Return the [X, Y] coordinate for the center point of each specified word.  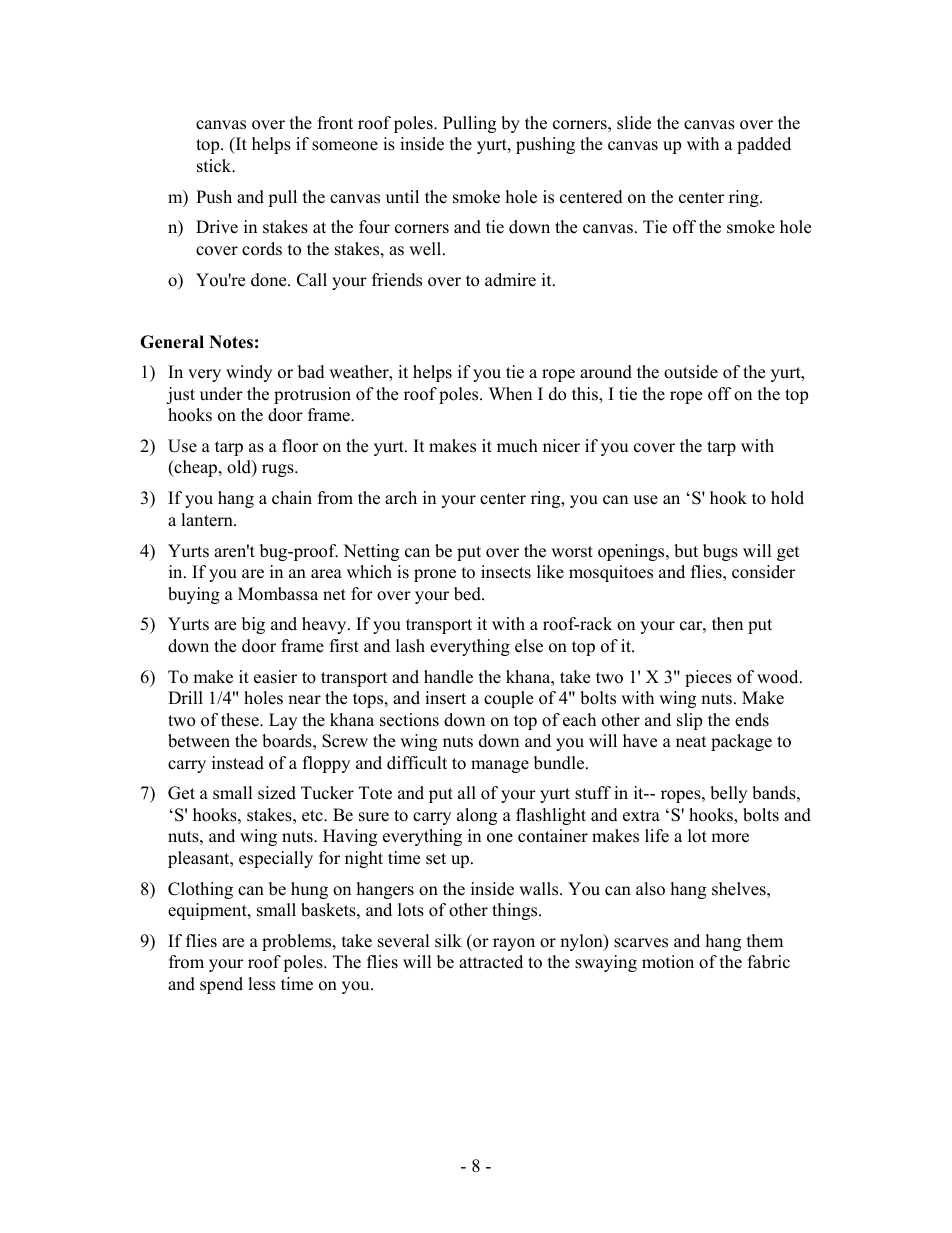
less [261, 984]
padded [764, 145]
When [510, 394]
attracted [491, 962]
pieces [708, 678]
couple [508, 699]
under [221, 394]
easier [275, 677]
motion [668, 962]
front [335, 123]
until [402, 197]
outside [691, 372]
